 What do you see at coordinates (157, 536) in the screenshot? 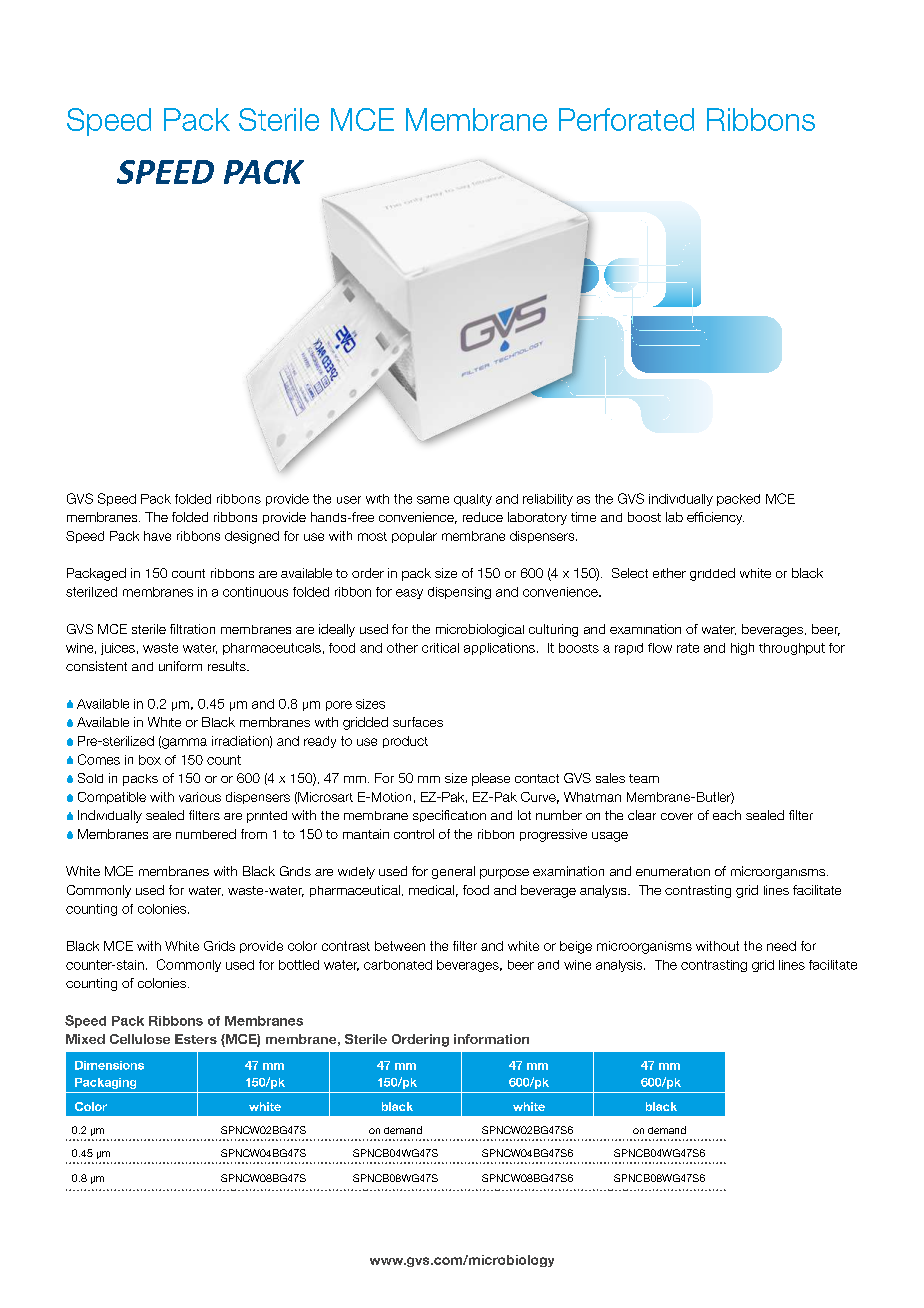
I see `have` at bounding box center [157, 536].
